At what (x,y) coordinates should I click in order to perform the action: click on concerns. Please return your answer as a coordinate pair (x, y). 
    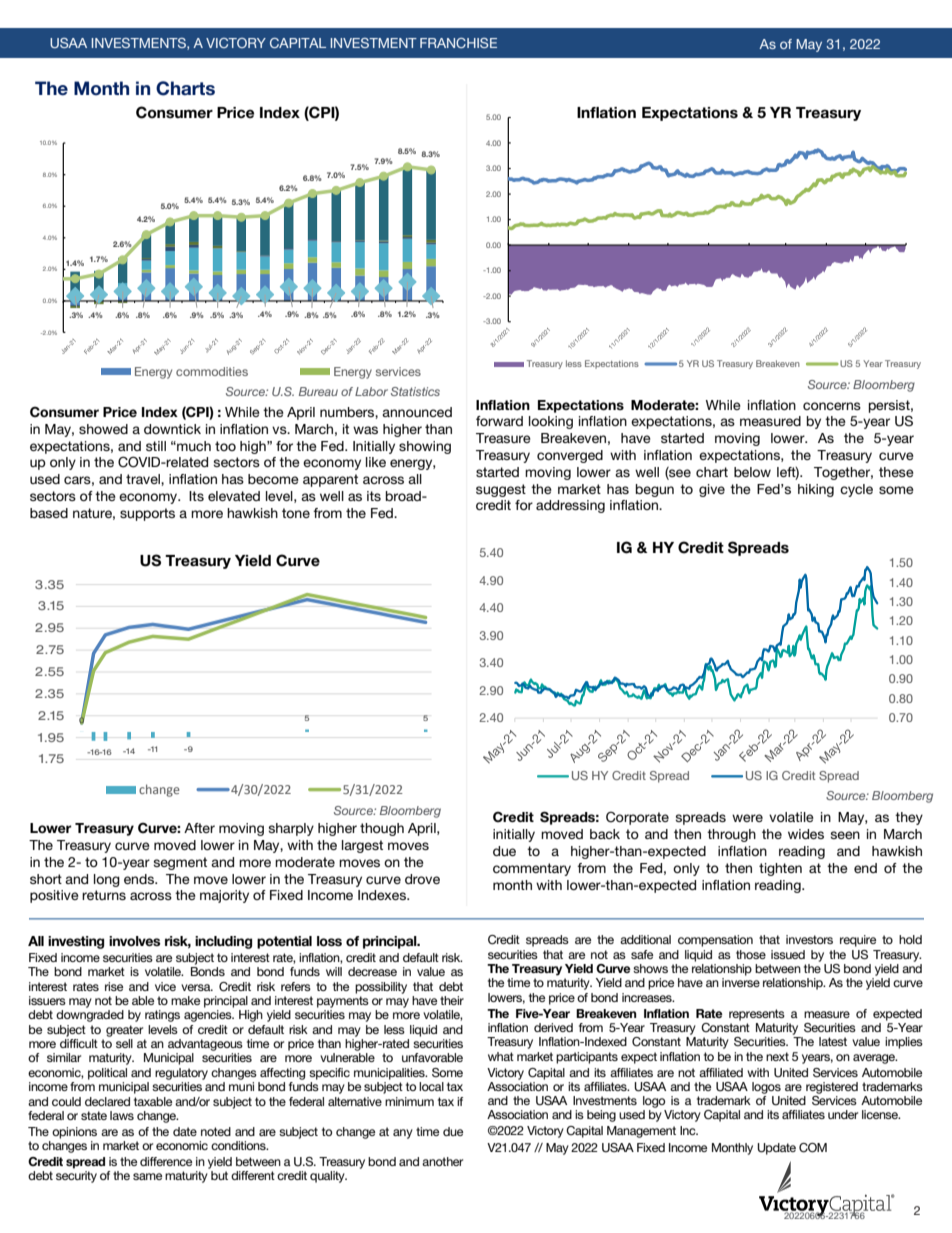
    Looking at the image, I should click on (832, 406).
